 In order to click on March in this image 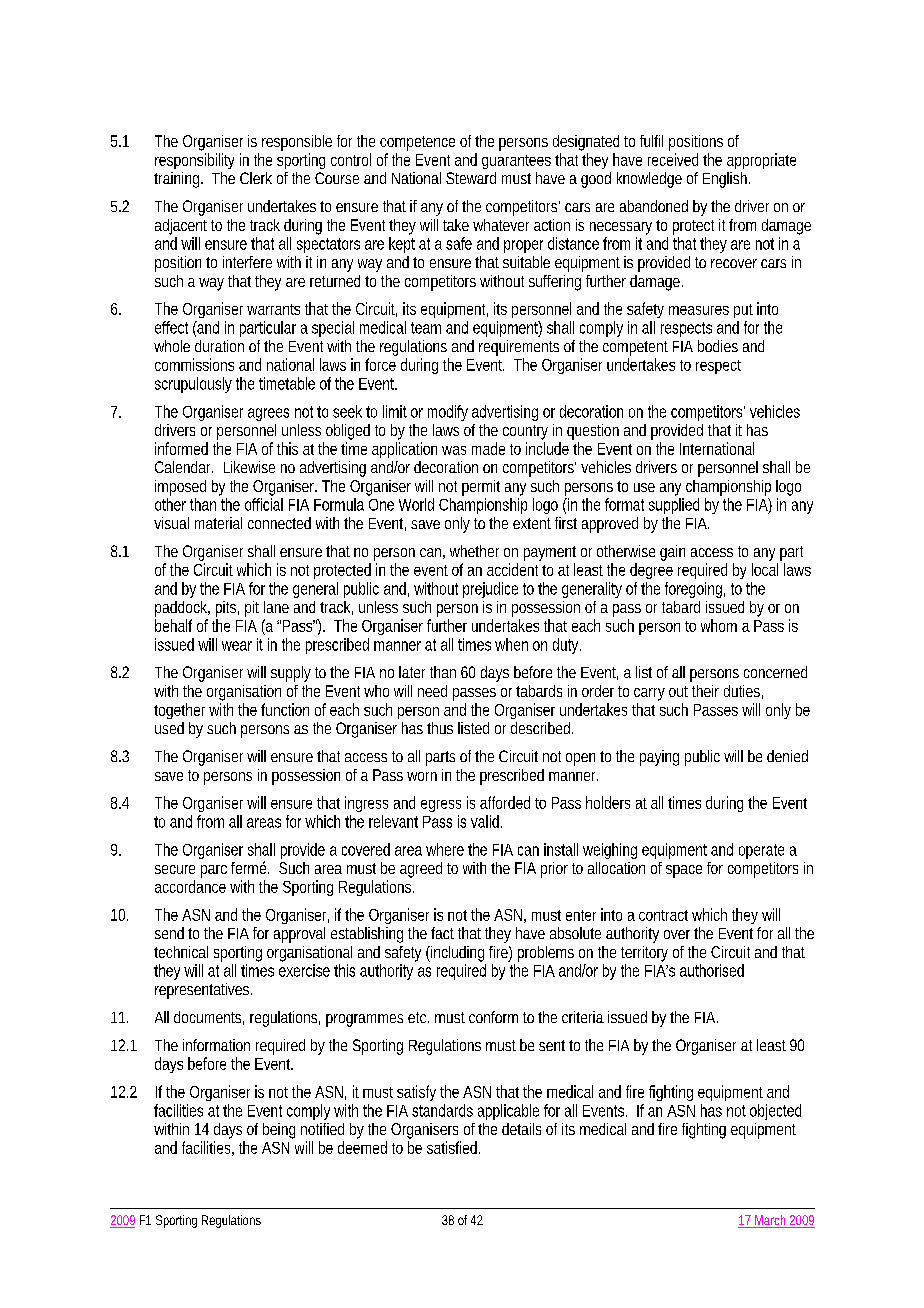, I will do `click(771, 1221)`.
